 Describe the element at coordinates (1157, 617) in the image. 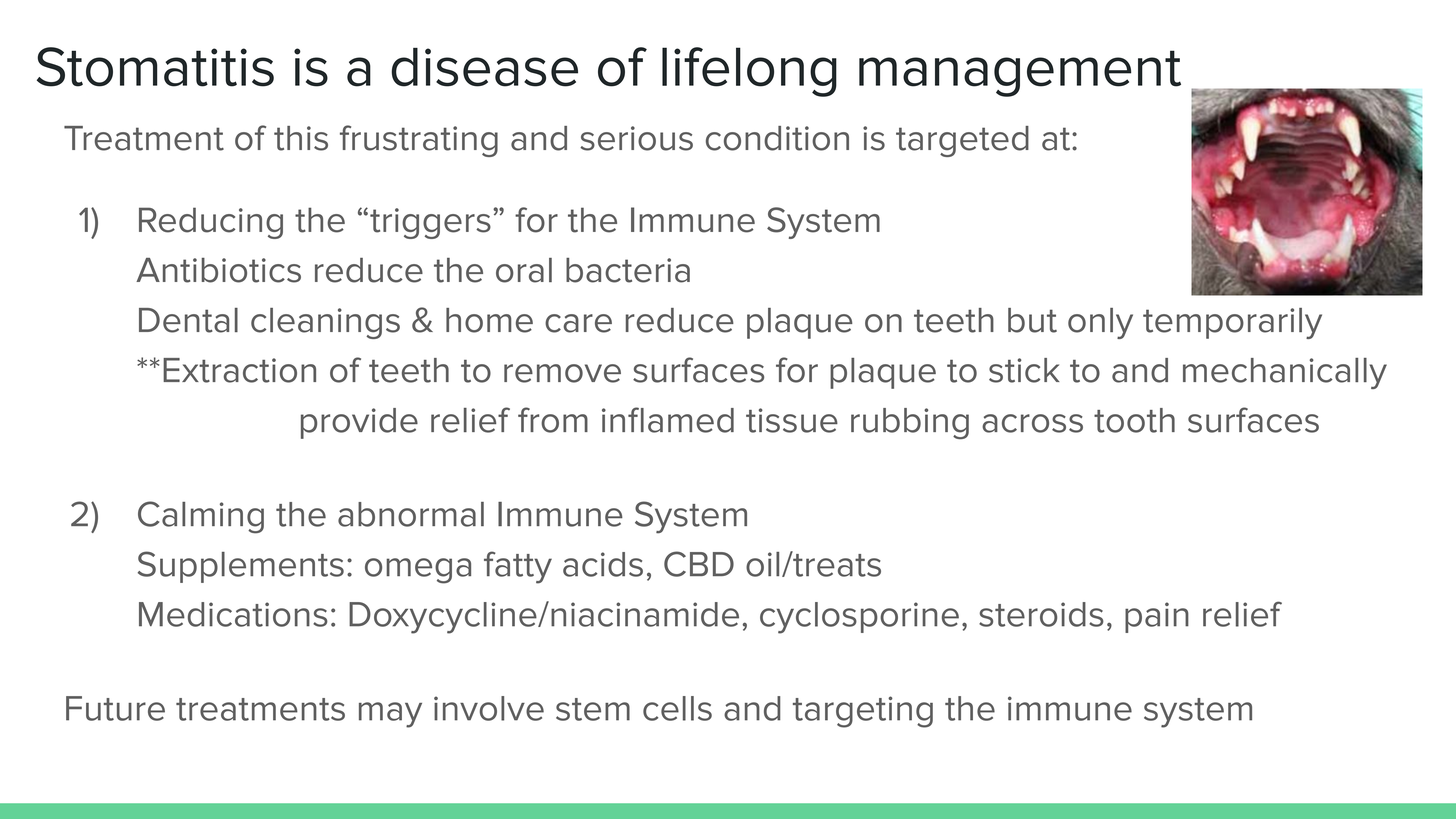

I see `pain` at that location.
